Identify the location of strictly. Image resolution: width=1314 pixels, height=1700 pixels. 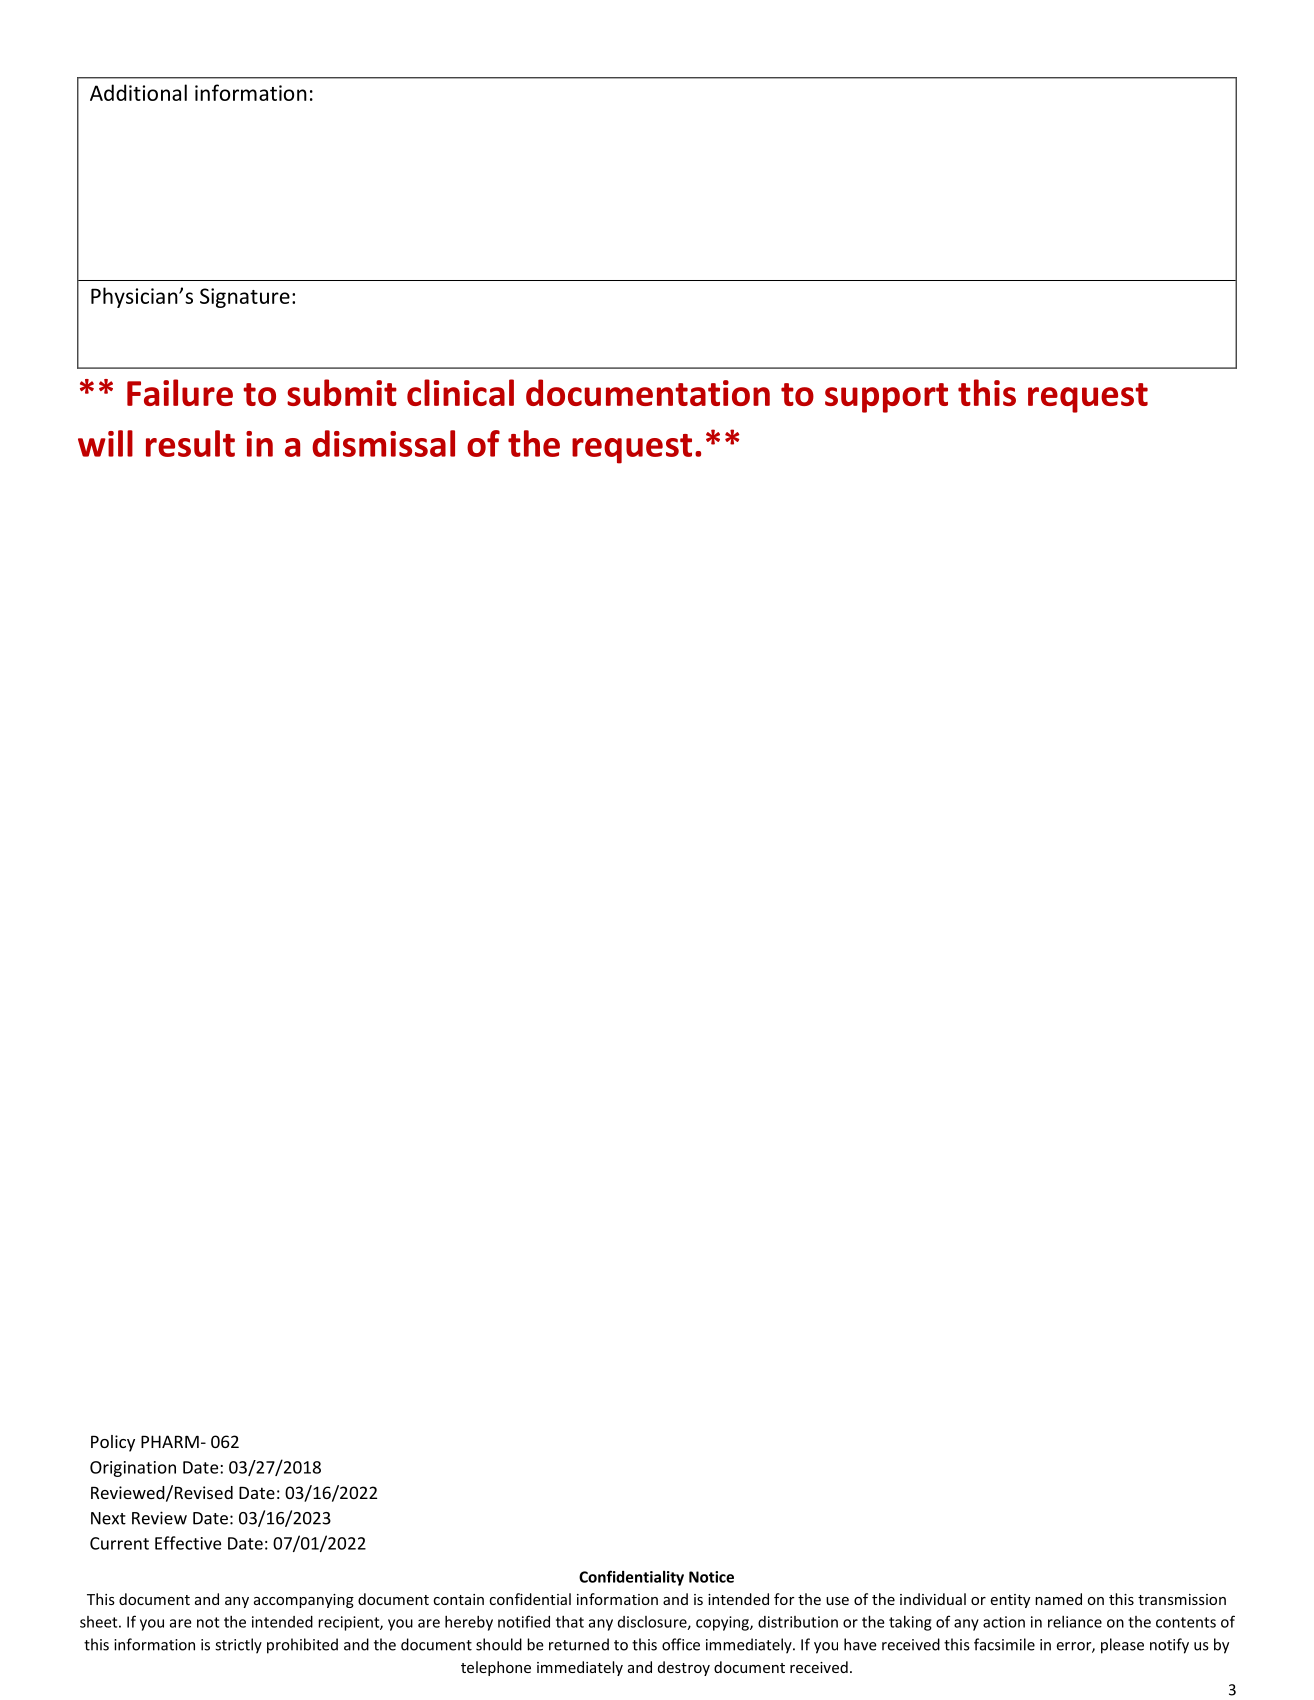
(238, 1646).
